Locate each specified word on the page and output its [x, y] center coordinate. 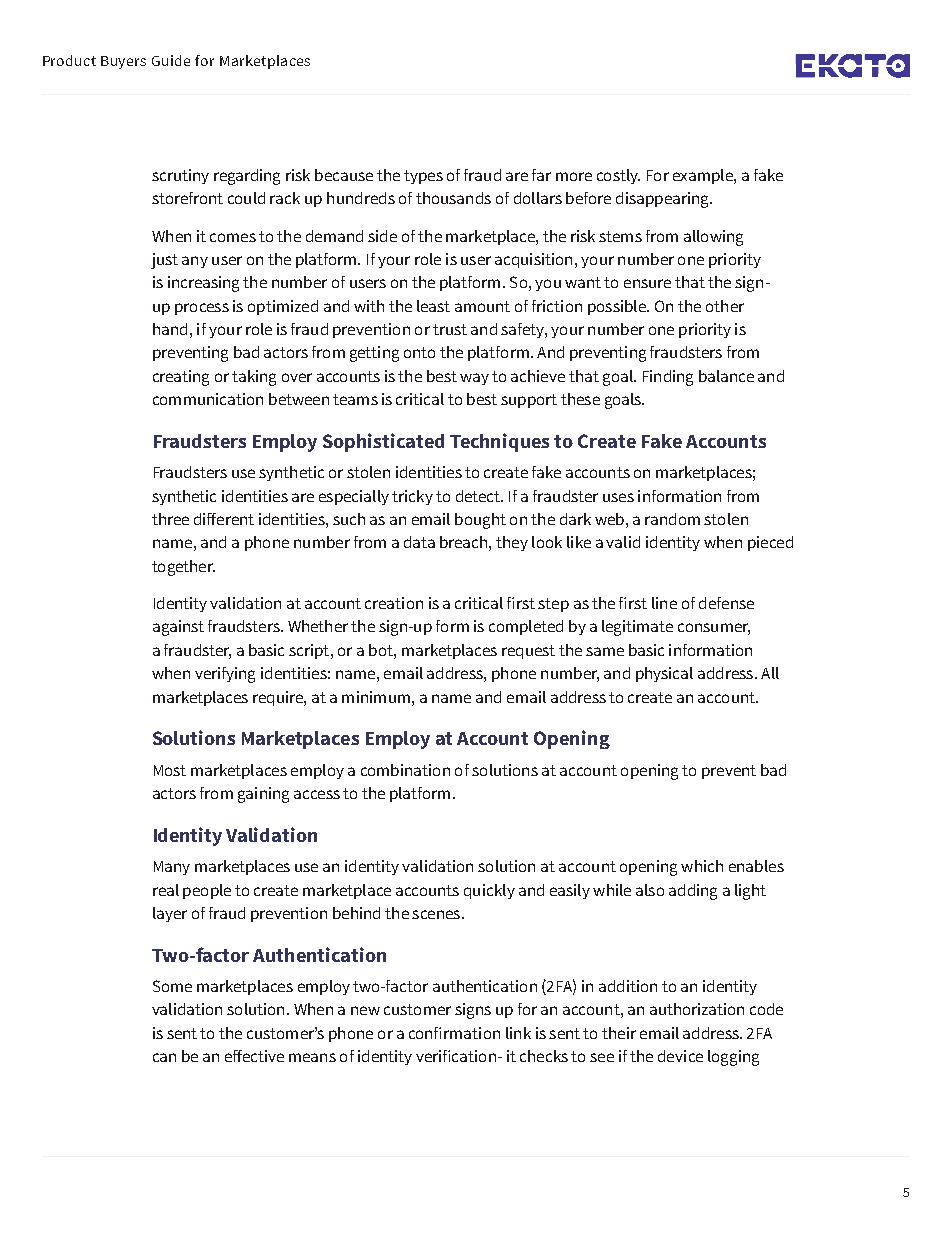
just [164, 261]
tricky [412, 497]
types [423, 177]
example [704, 176]
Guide [171, 60]
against [178, 628]
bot [382, 650]
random [672, 519]
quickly [489, 891]
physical [664, 674]
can [164, 1057]
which [702, 866]
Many [172, 868]
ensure [647, 283]
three [170, 519]
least [433, 306]
